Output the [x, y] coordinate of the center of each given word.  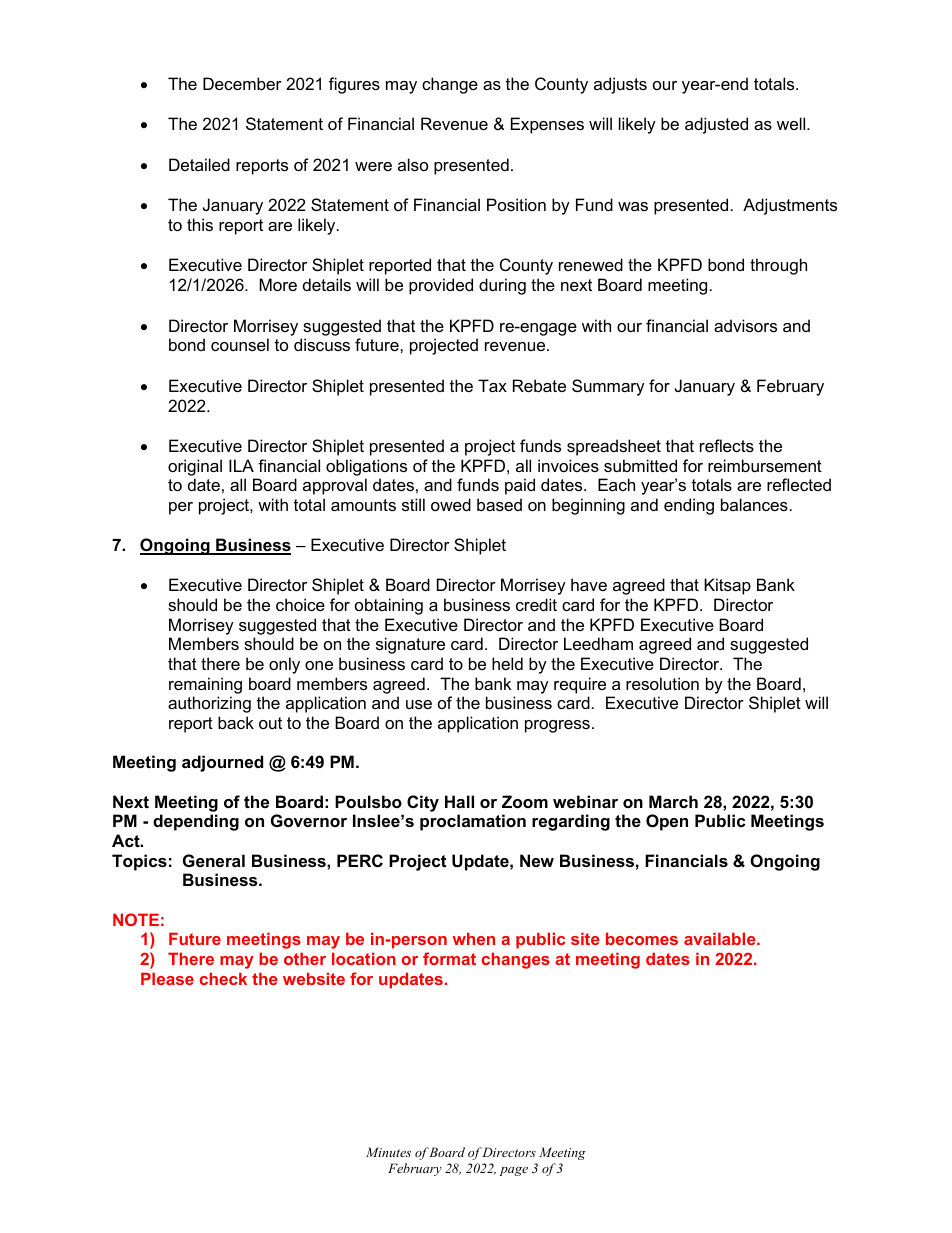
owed [451, 504]
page [513, 1171]
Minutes [388, 1152]
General [214, 860]
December [242, 83]
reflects [727, 445]
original [195, 467]
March [673, 801]
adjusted [716, 125]
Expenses [547, 125]
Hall [459, 801]
